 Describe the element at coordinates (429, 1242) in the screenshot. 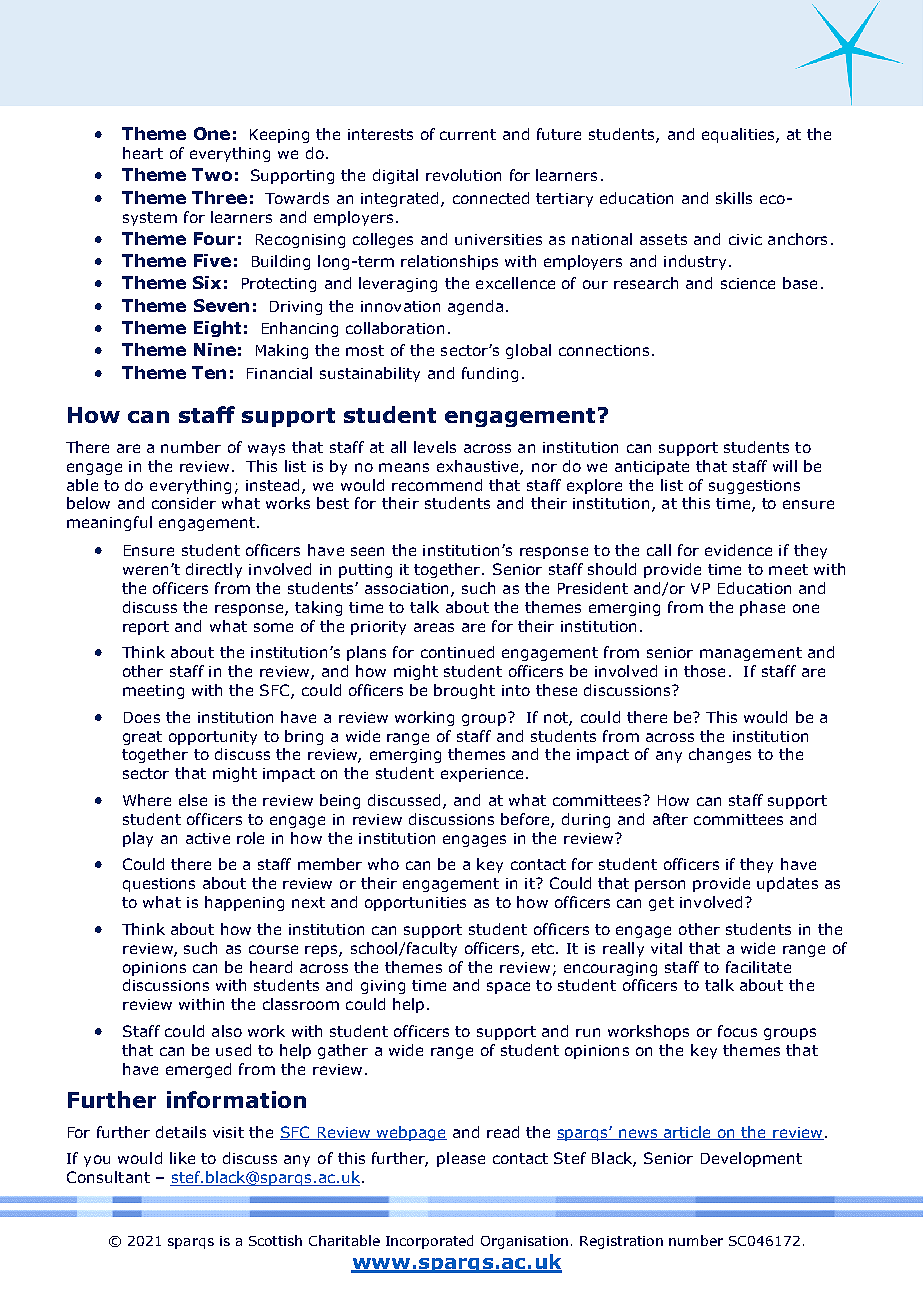

I see `Incorporated` at that location.
